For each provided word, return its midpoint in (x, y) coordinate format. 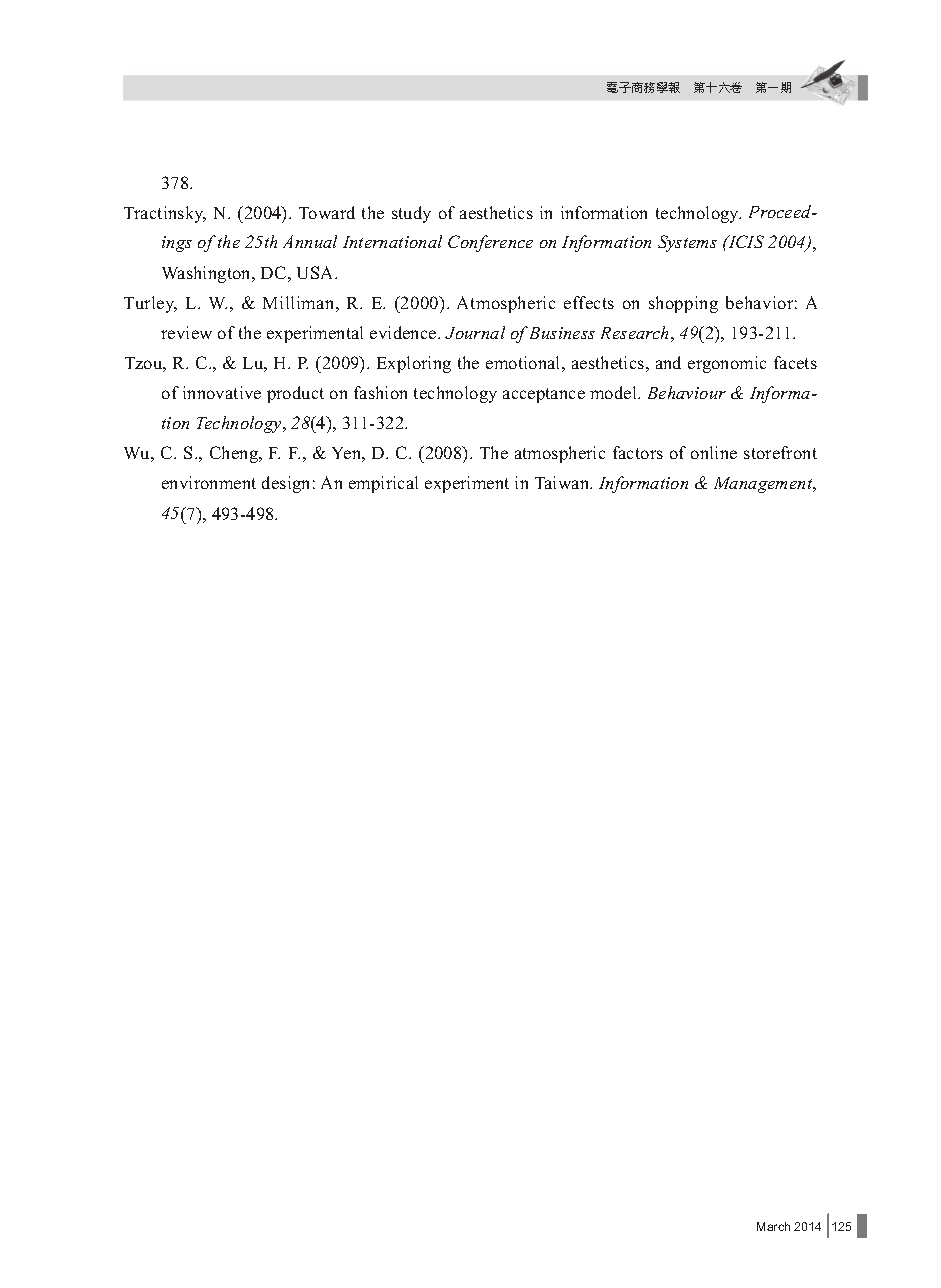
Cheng (235, 454)
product (295, 394)
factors (638, 452)
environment (209, 482)
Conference (490, 243)
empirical (383, 484)
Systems (687, 243)
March (773, 1226)
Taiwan (563, 482)
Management (764, 485)
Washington (208, 274)
